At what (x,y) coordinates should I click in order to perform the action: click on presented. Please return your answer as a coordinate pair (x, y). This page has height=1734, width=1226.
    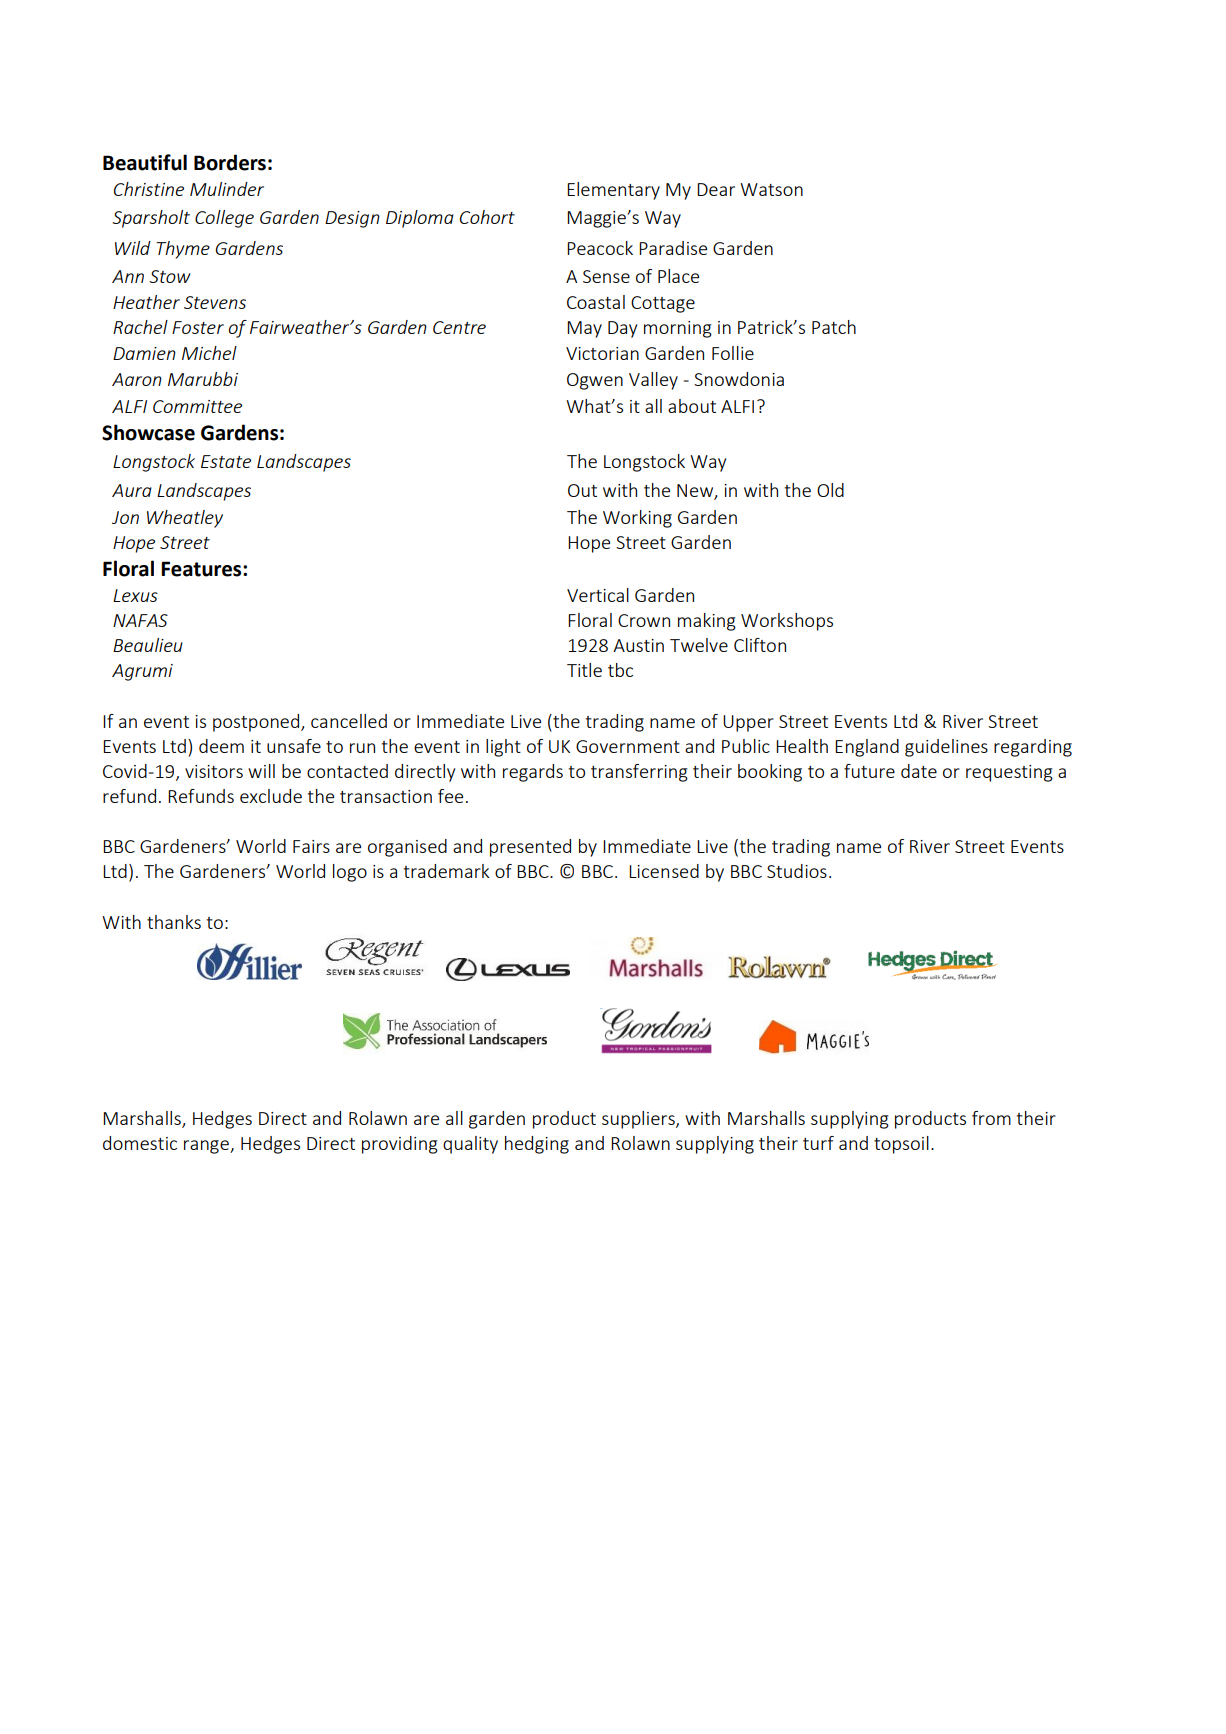
    Looking at the image, I should click on (530, 848).
